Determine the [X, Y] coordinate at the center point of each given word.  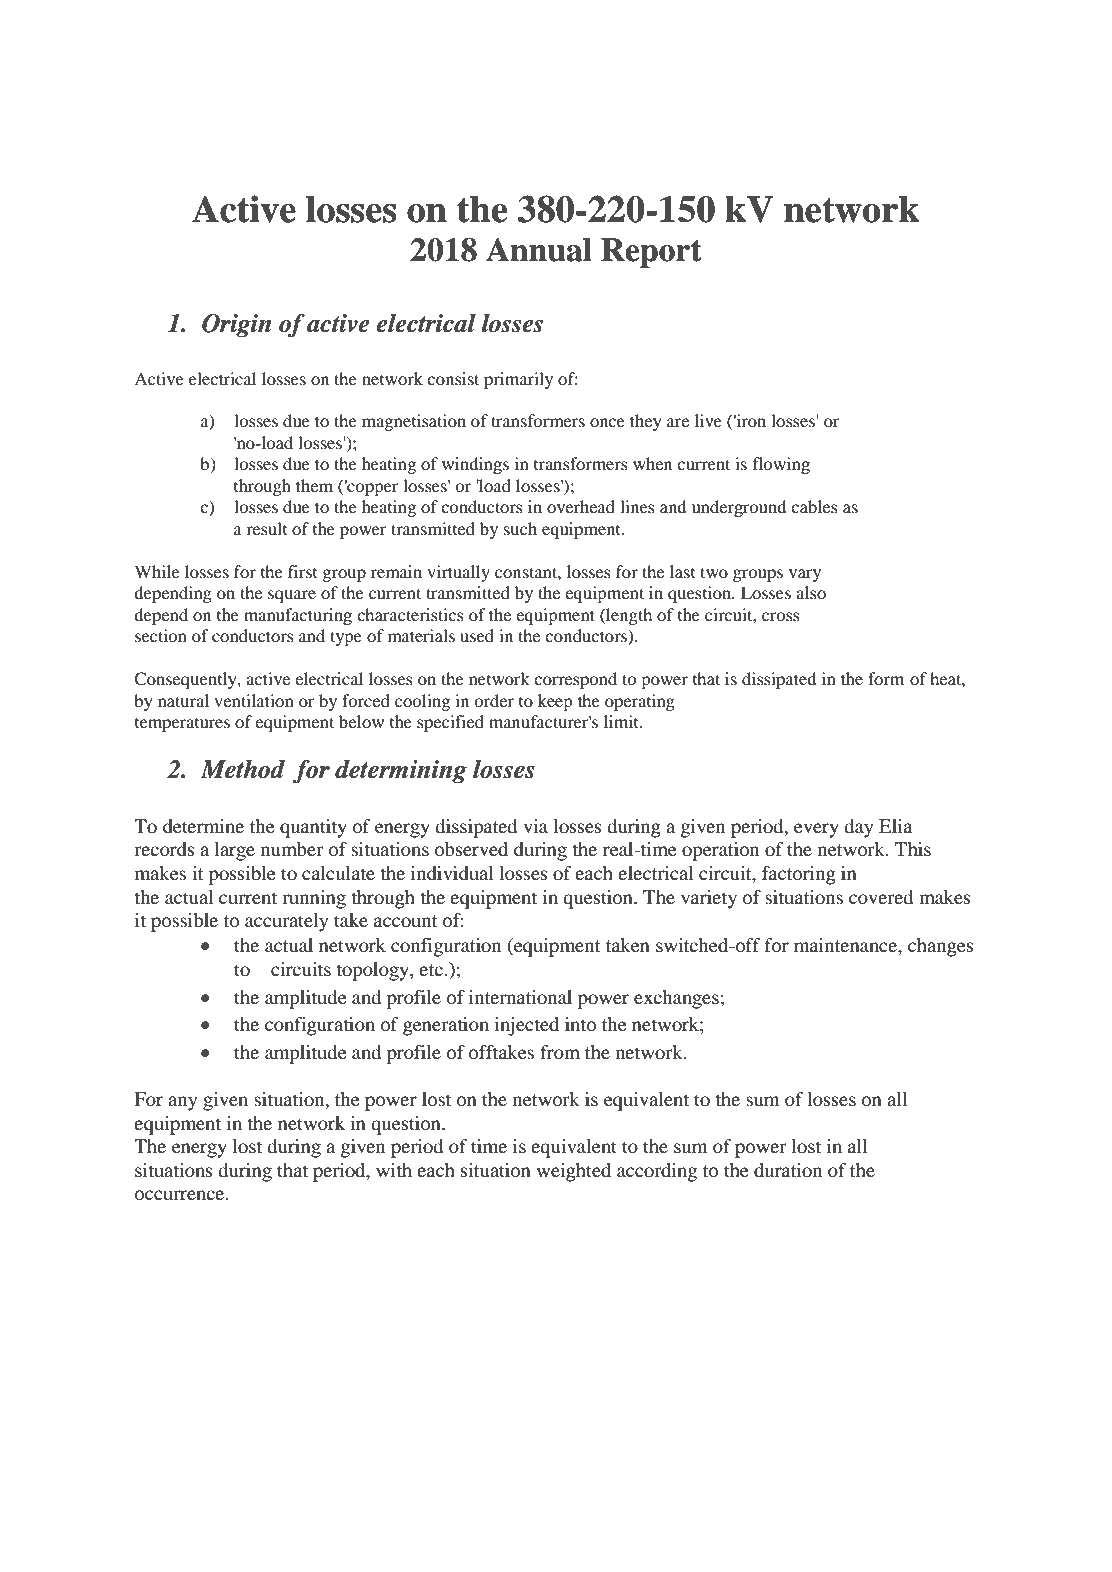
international [520, 997]
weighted [574, 1172]
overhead [581, 506]
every [816, 830]
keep [555, 702]
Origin [236, 326]
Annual [539, 250]
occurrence [181, 1195]
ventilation [254, 700]
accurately [286, 922]
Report [651, 253]
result [266, 528]
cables [814, 506]
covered [881, 897]
